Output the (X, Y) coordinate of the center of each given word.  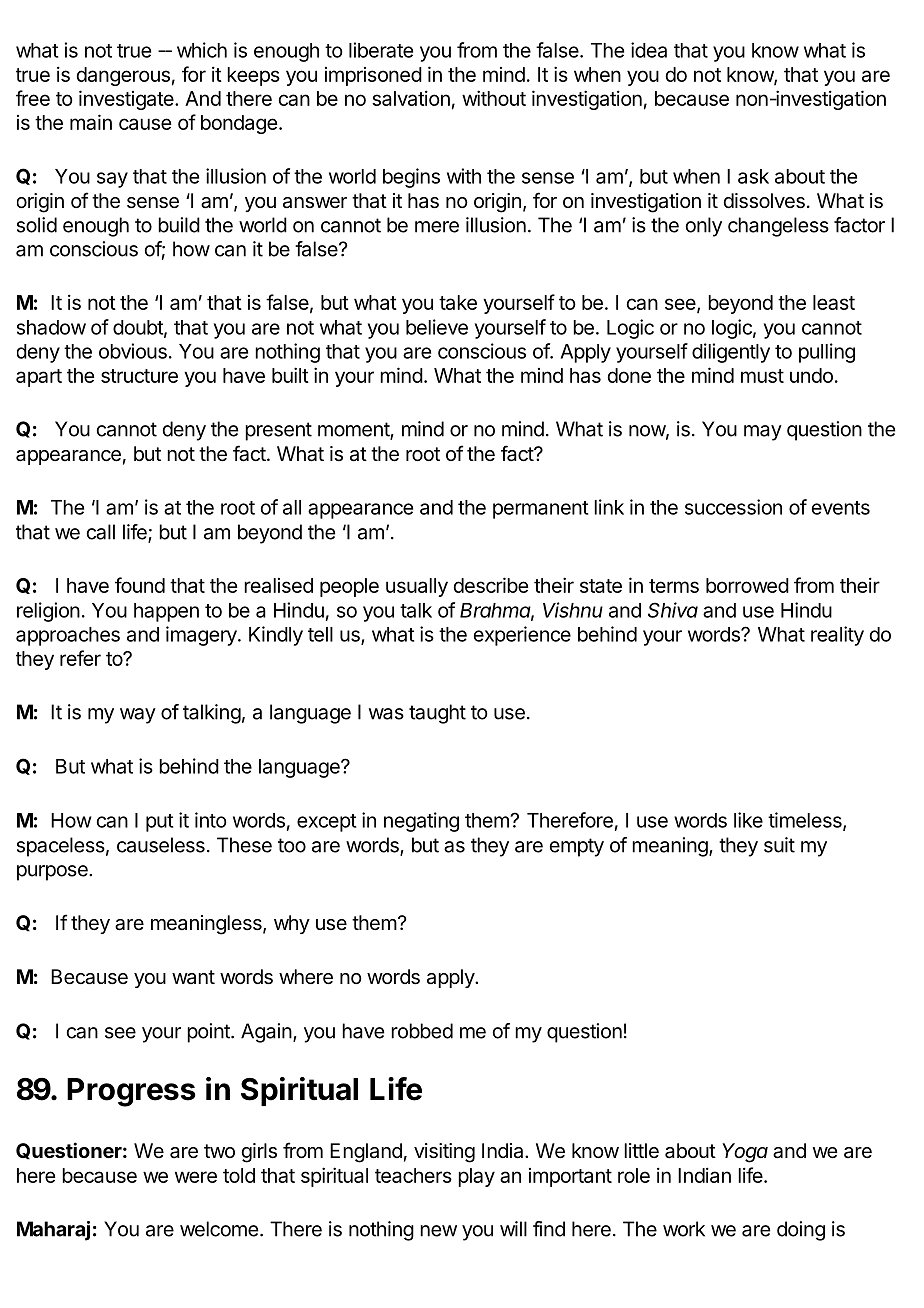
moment (354, 430)
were (196, 1177)
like (748, 820)
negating (421, 822)
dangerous (123, 76)
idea (649, 50)
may (763, 433)
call (101, 532)
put (159, 823)
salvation (411, 98)
